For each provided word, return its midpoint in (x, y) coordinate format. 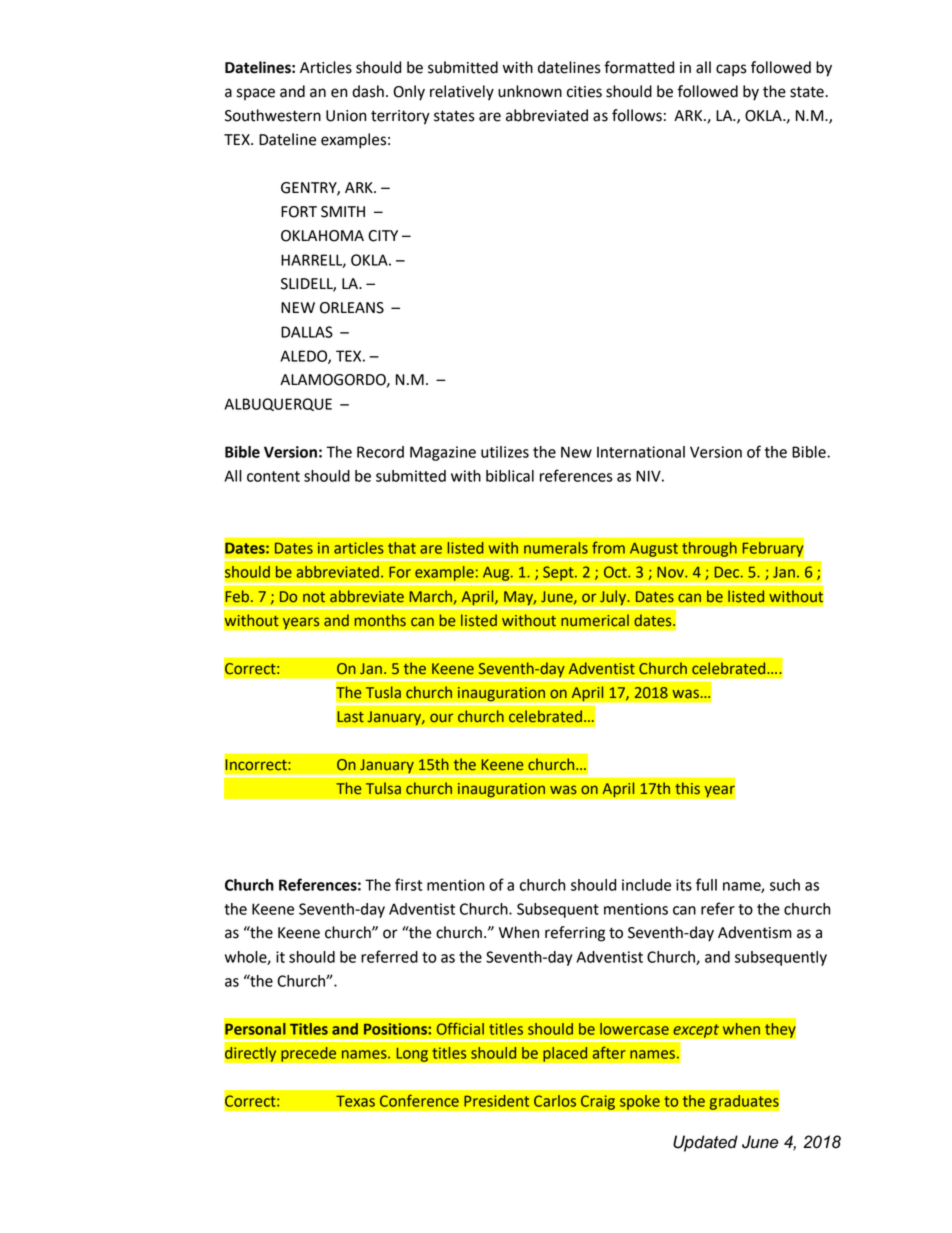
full (706, 884)
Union (346, 116)
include (646, 885)
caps (731, 70)
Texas (355, 1101)
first (408, 884)
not (314, 597)
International (641, 452)
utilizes (505, 452)
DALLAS (307, 332)
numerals (556, 548)
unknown (530, 91)
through (709, 549)
